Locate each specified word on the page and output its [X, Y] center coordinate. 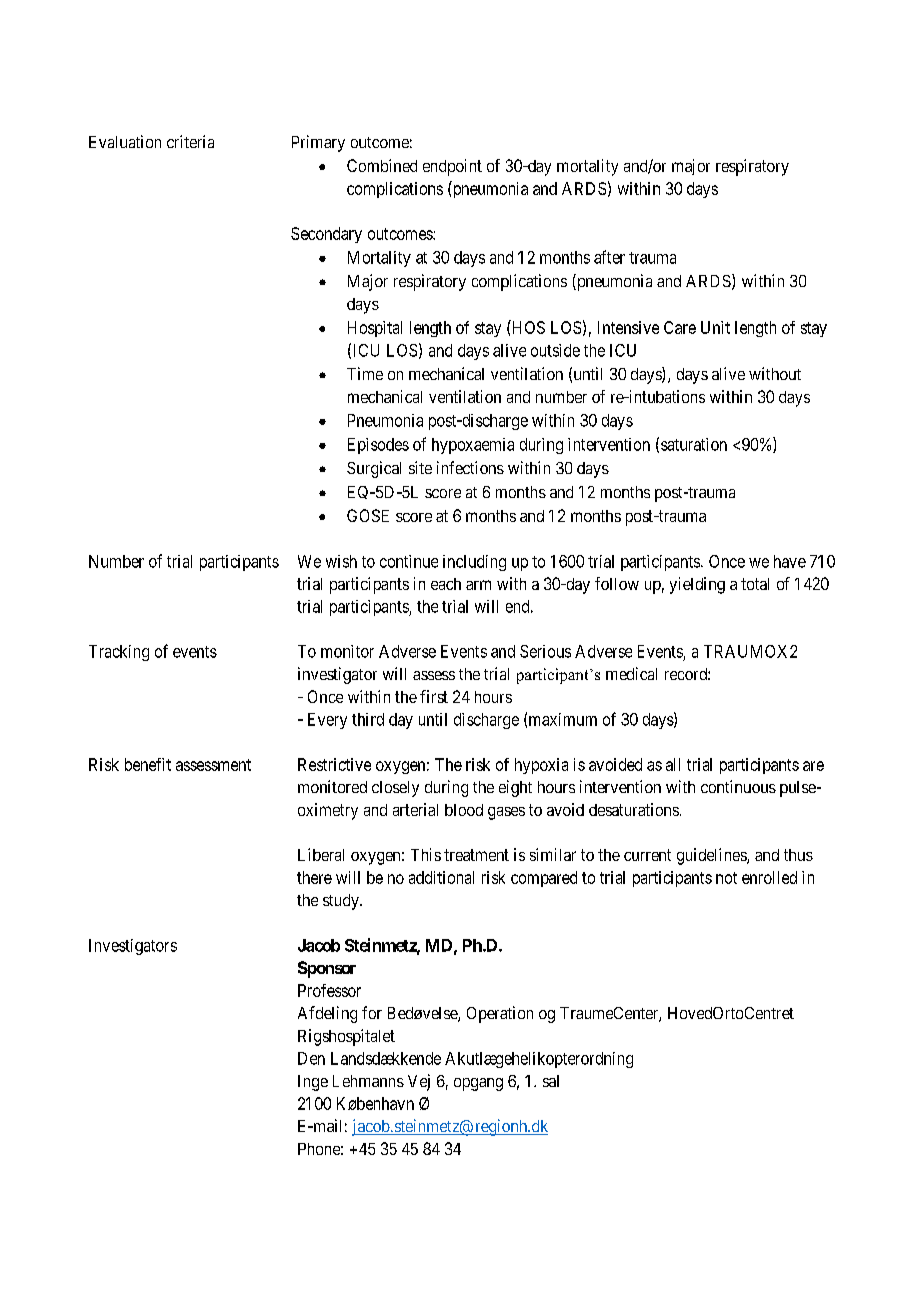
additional [441, 877]
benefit [148, 764]
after [609, 257]
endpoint [452, 167]
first [434, 696]
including [474, 563]
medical [631, 673]
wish [341, 561]
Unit [715, 327]
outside [555, 350]
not [726, 878]
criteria [190, 141]
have [790, 561]
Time [365, 373]
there [314, 877]
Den [311, 1058]
